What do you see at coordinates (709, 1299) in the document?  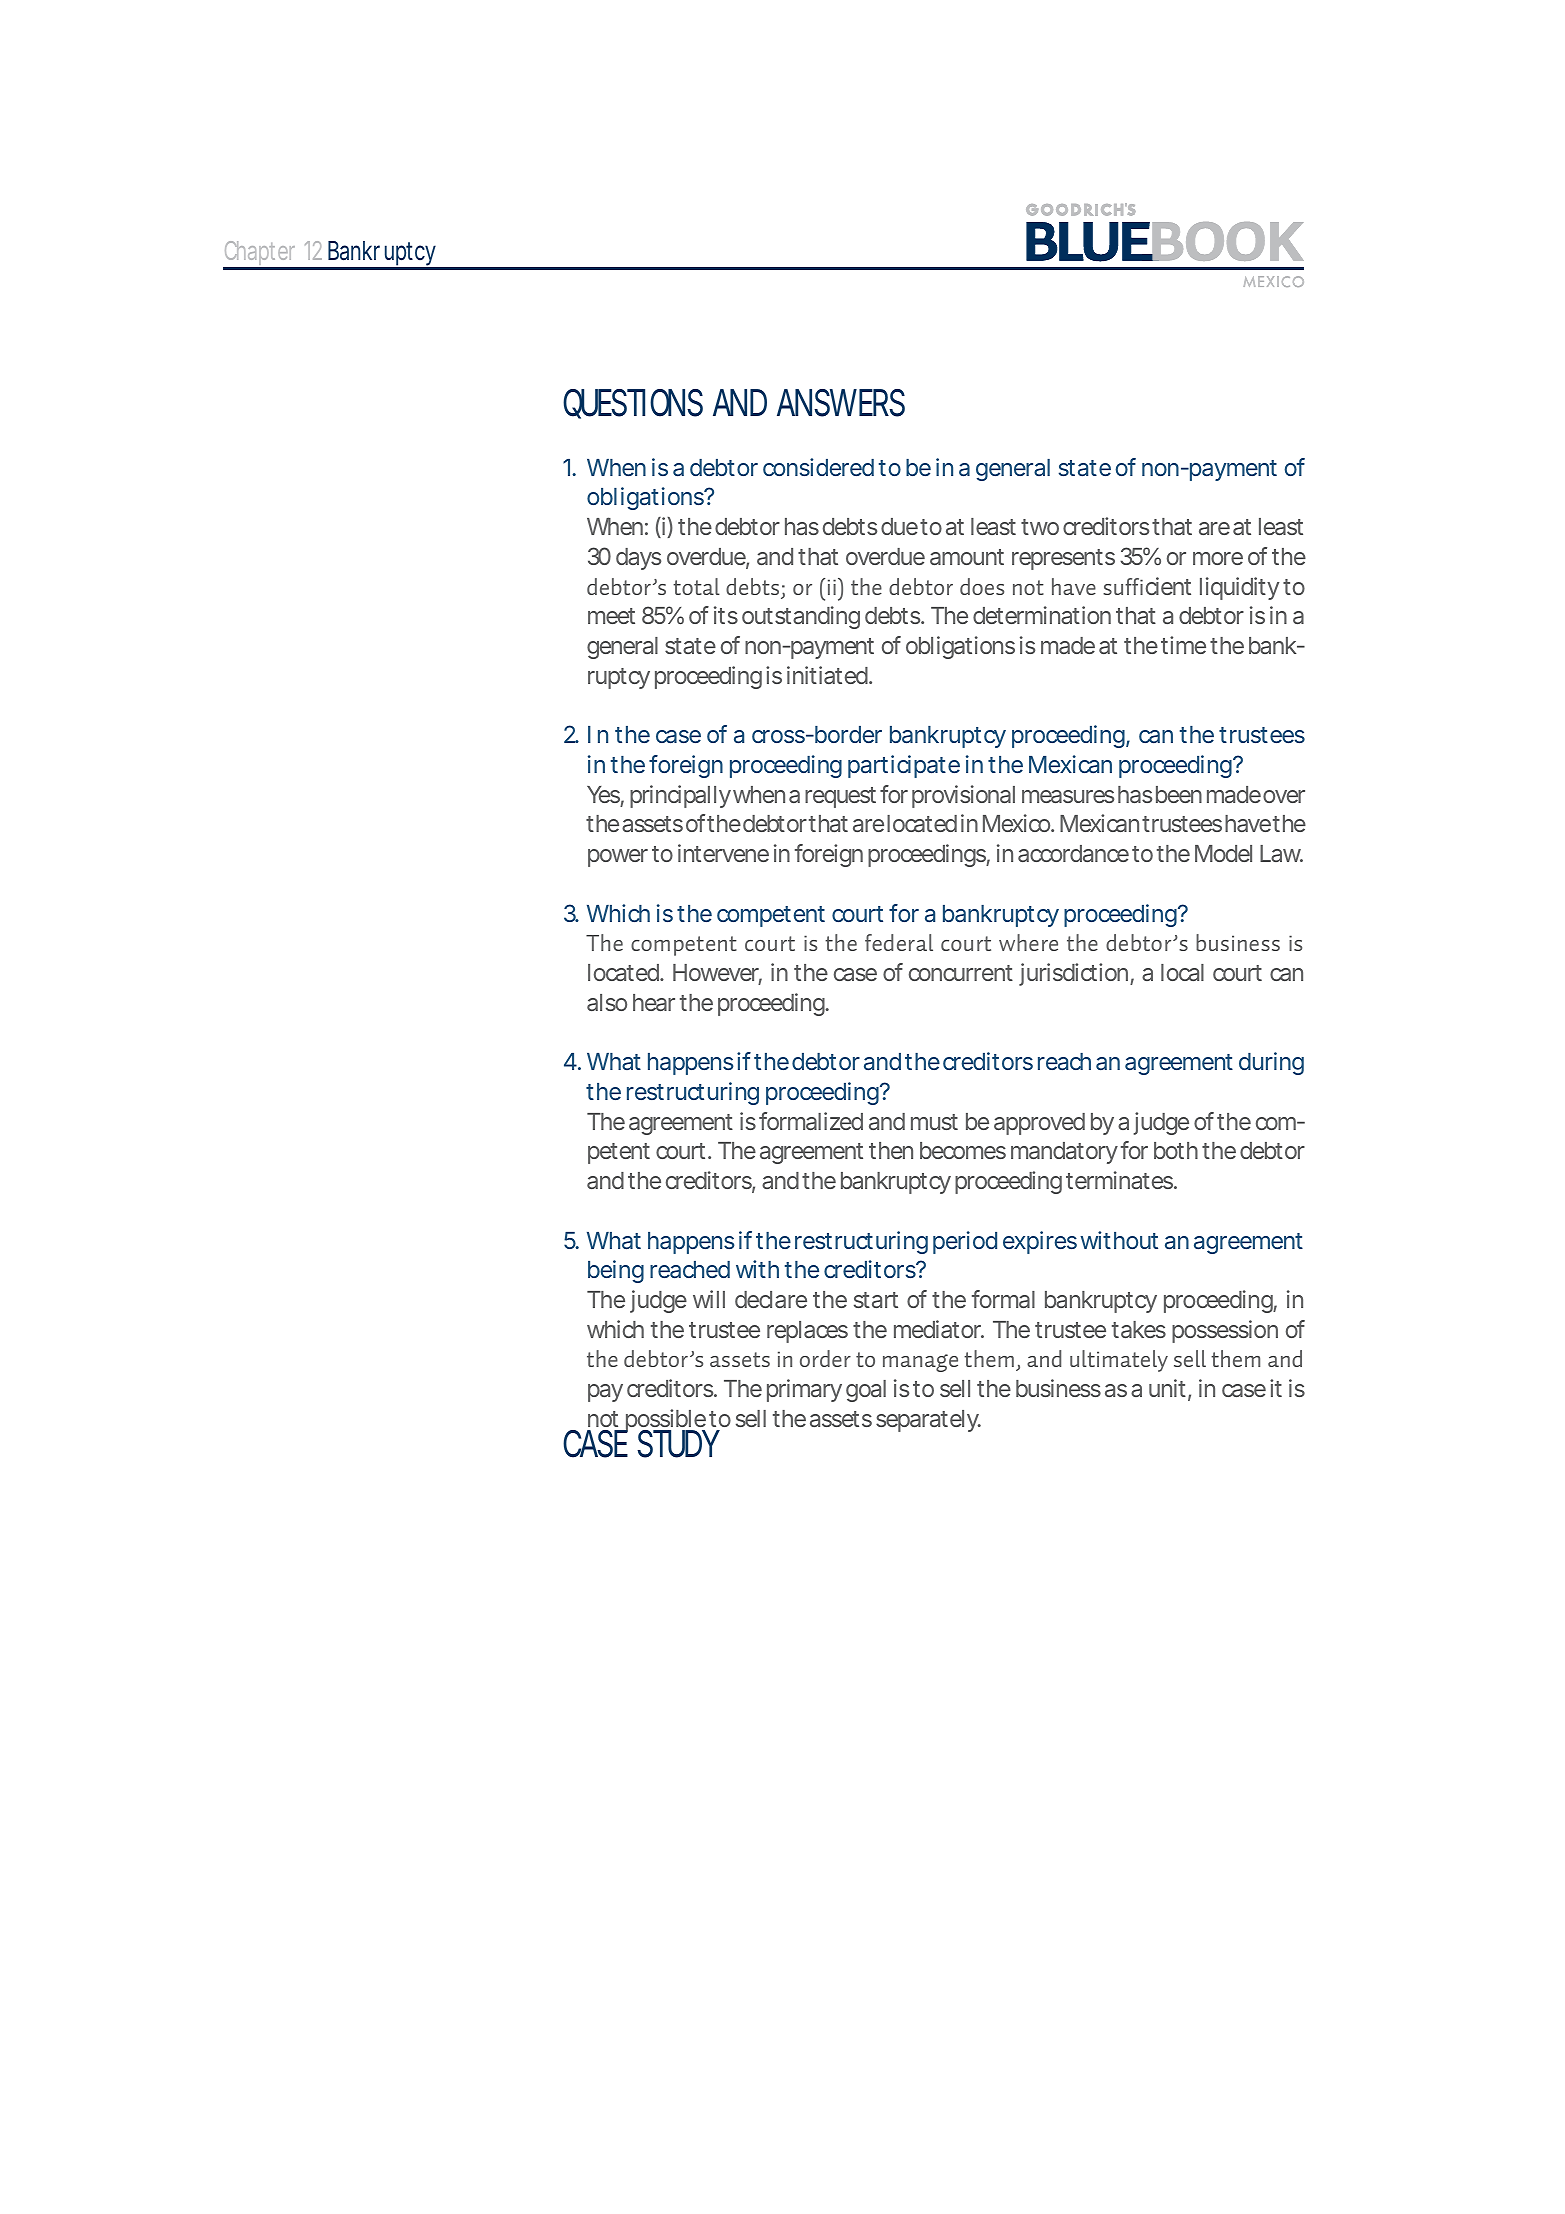 I see `will` at bounding box center [709, 1299].
